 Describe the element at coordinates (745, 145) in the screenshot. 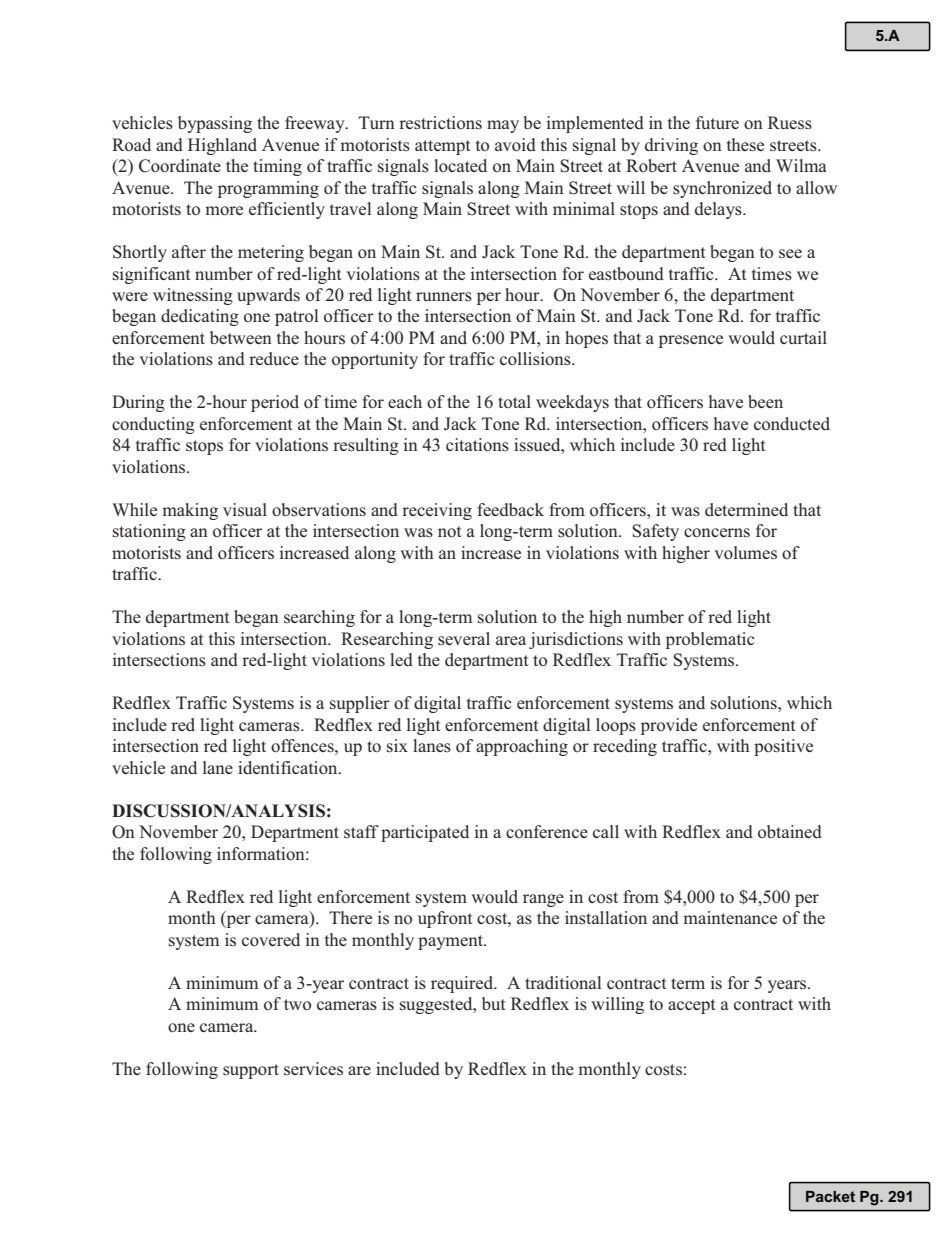

I see `these` at that location.
